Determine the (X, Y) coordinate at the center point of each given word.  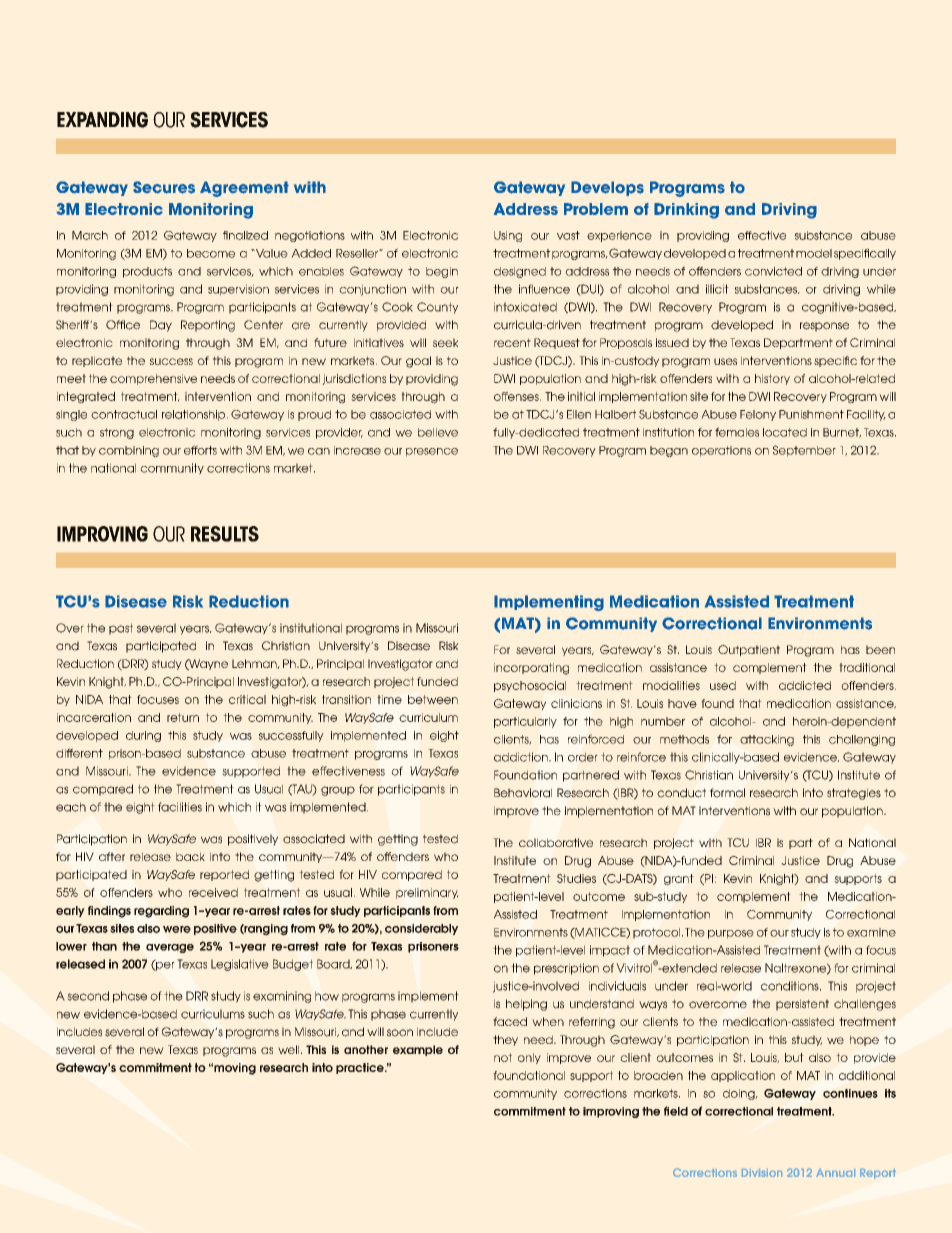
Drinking (686, 211)
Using (508, 236)
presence (432, 452)
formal (727, 793)
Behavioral (523, 793)
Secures (164, 187)
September (804, 451)
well (290, 1049)
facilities (180, 807)
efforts (200, 450)
